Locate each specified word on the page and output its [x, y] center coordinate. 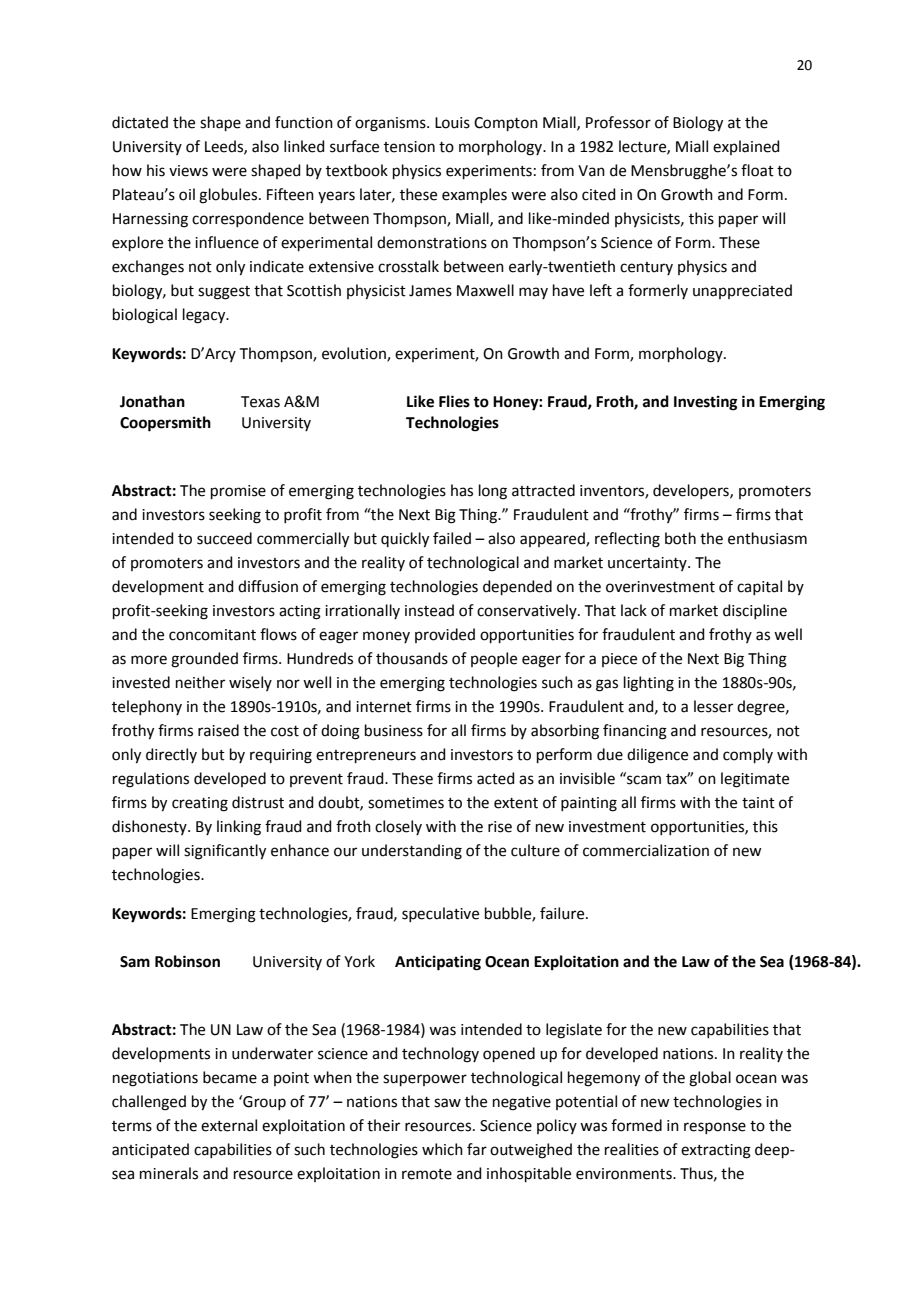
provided [445, 635]
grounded [204, 660]
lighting [649, 684]
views [188, 171]
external [229, 1125]
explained [746, 147]
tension [409, 147]
